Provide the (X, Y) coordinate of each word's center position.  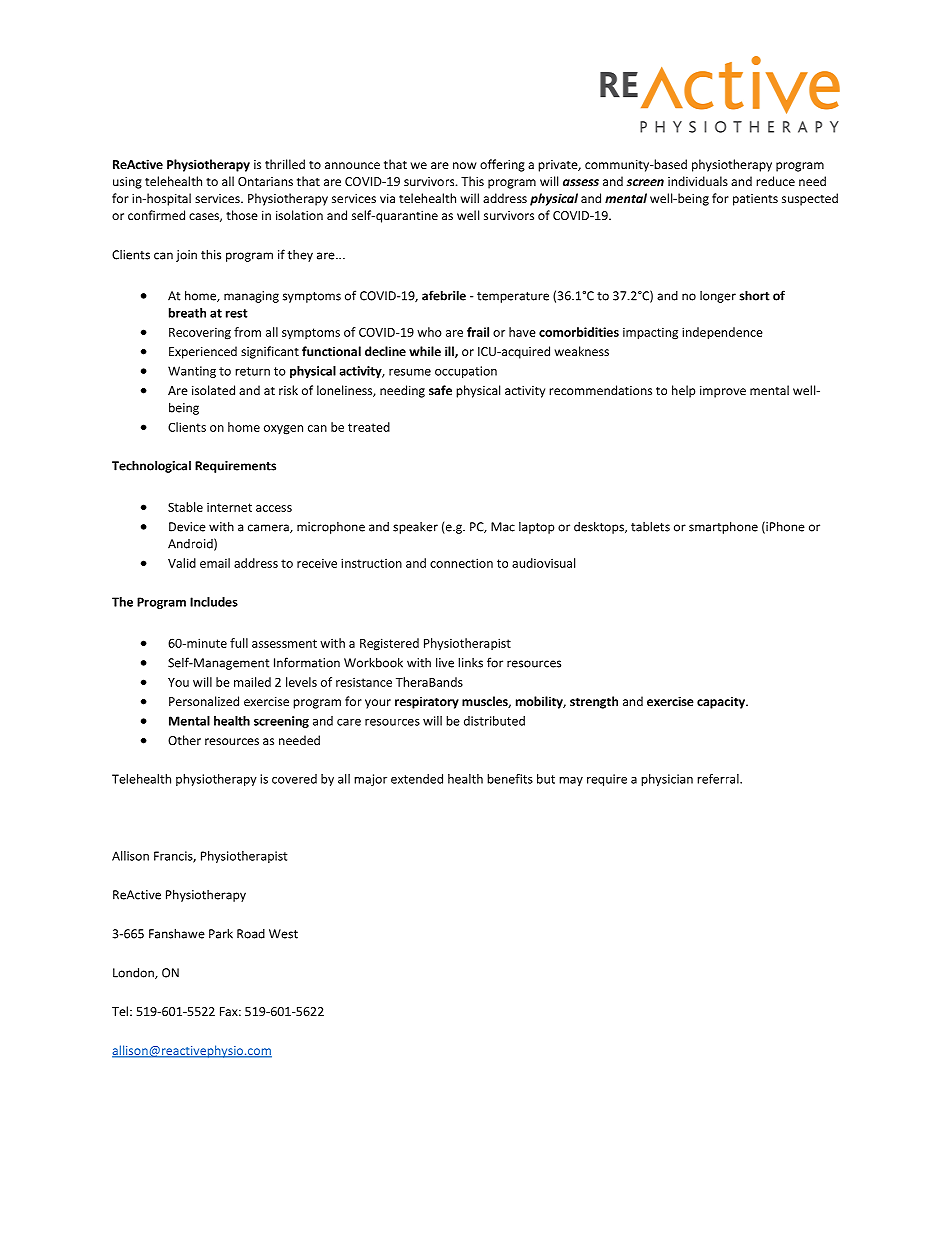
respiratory (427, 702)
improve (723, 392)
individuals (698, 181)
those (242, 215)
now (465, 165)
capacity (722, 702)
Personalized (204, 701)
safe (440, 390)
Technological (151, 466)
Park (221, 933)
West (283, 934)
